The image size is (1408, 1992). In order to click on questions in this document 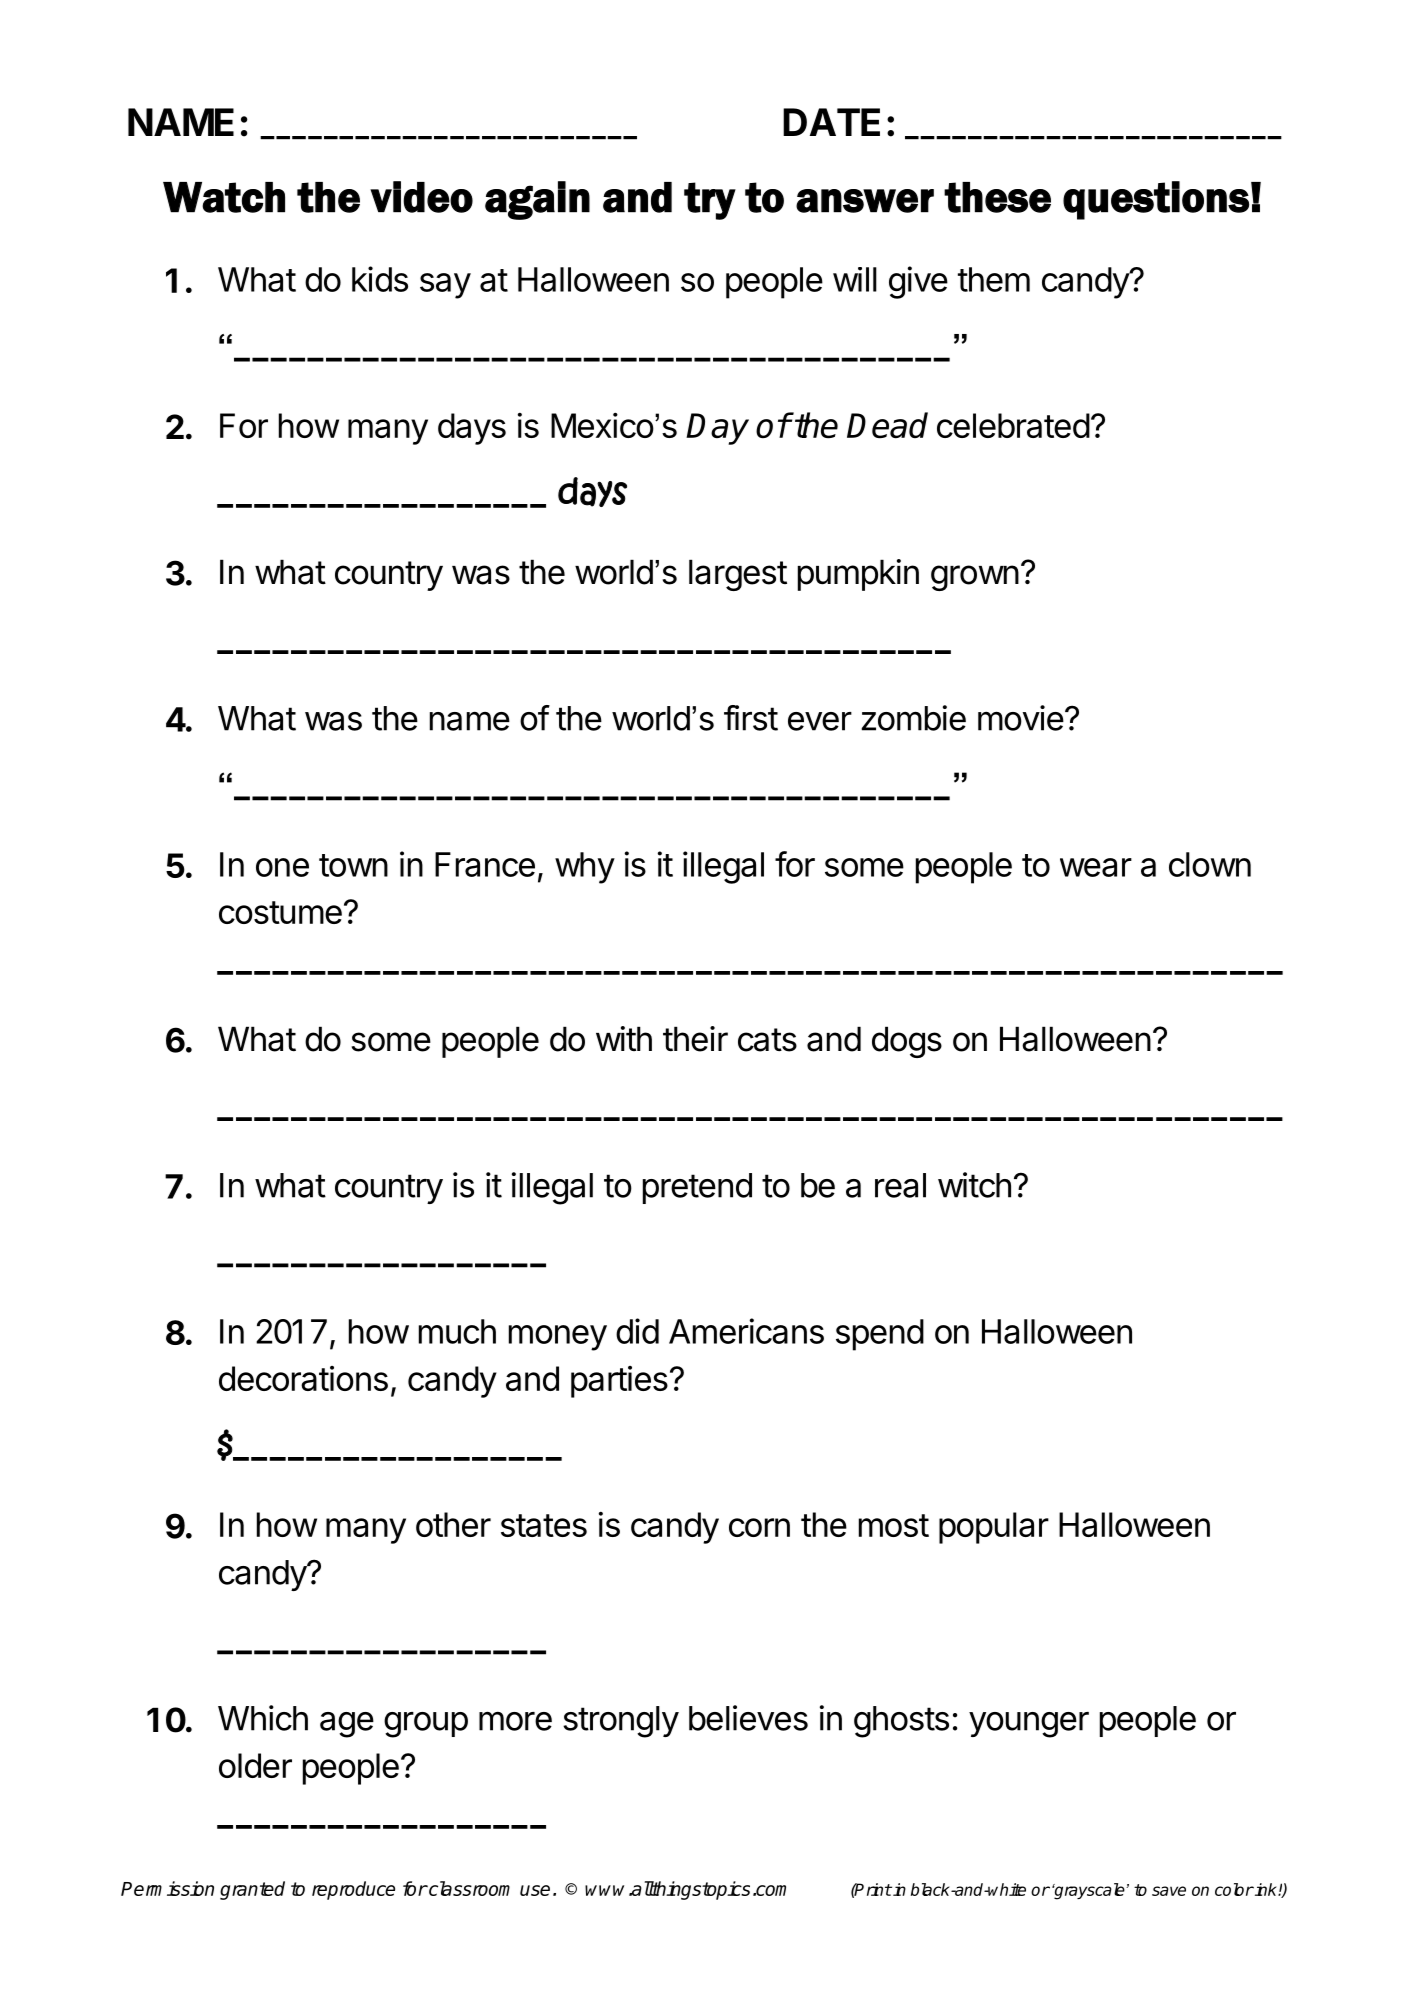, I will do `click(1156, 200)`.
